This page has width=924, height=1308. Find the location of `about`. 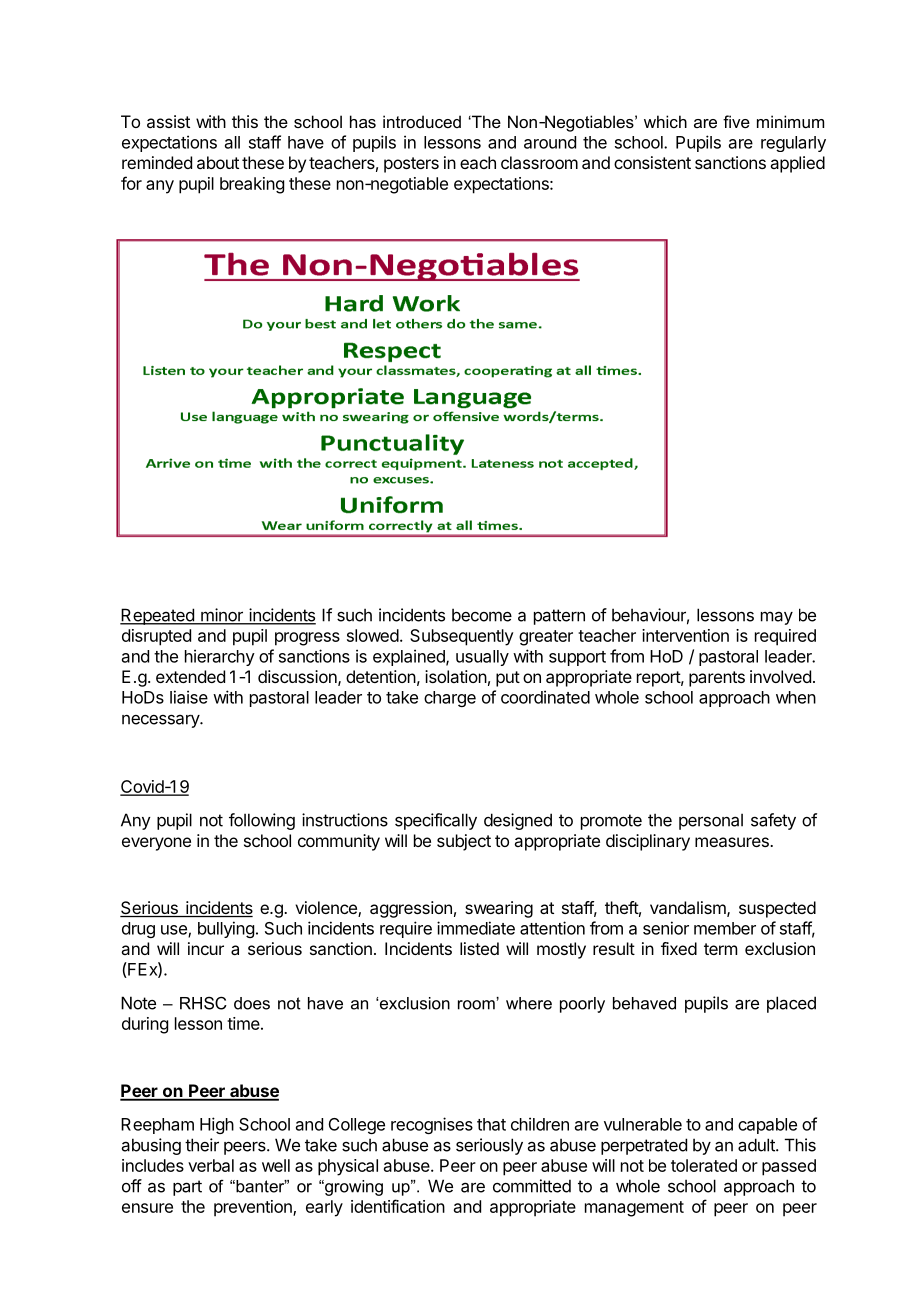

about is located at coordinates (218, 162).
